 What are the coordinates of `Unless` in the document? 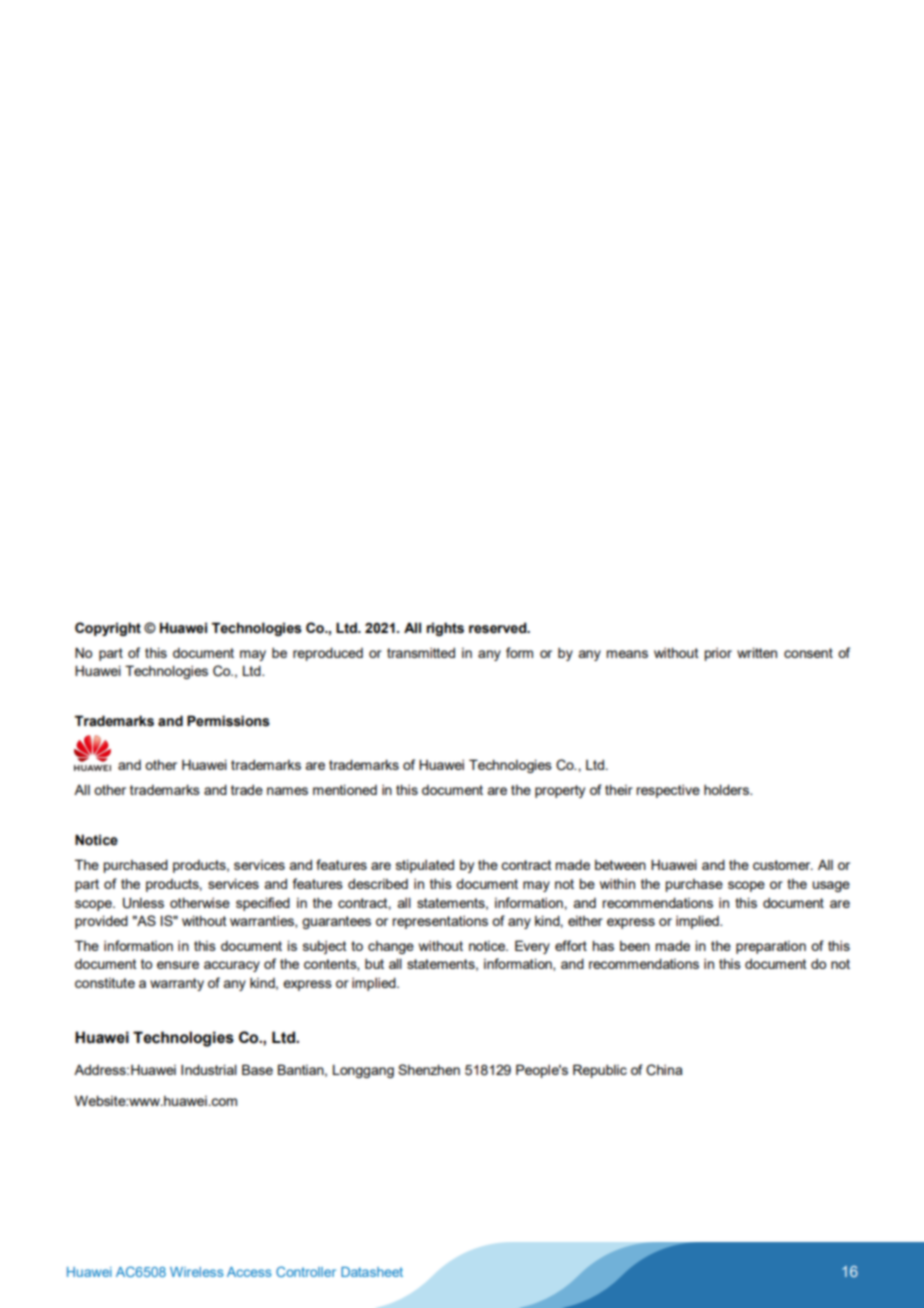 It's located at (143, 903).
